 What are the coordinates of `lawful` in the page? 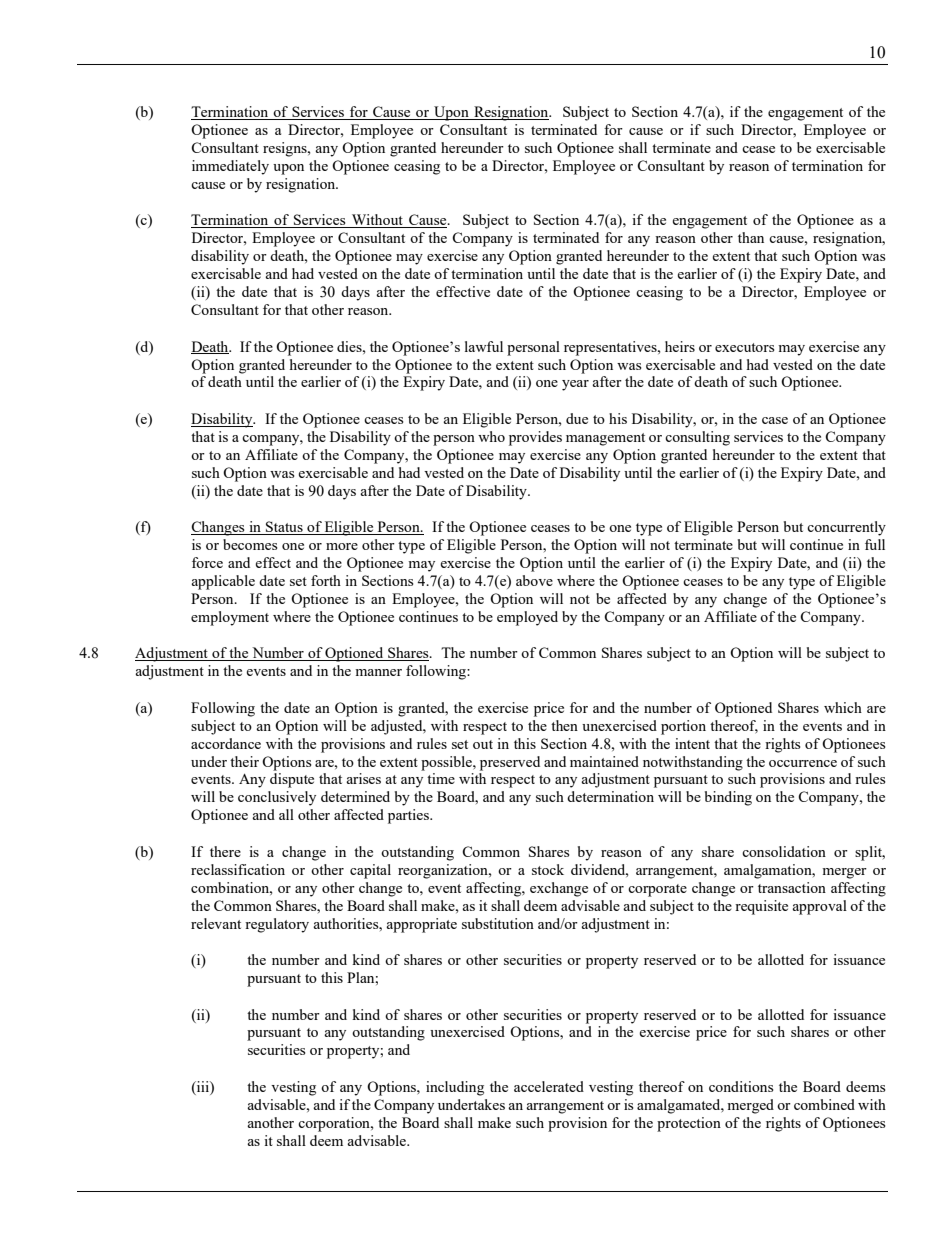 It's located at (484, 346).
